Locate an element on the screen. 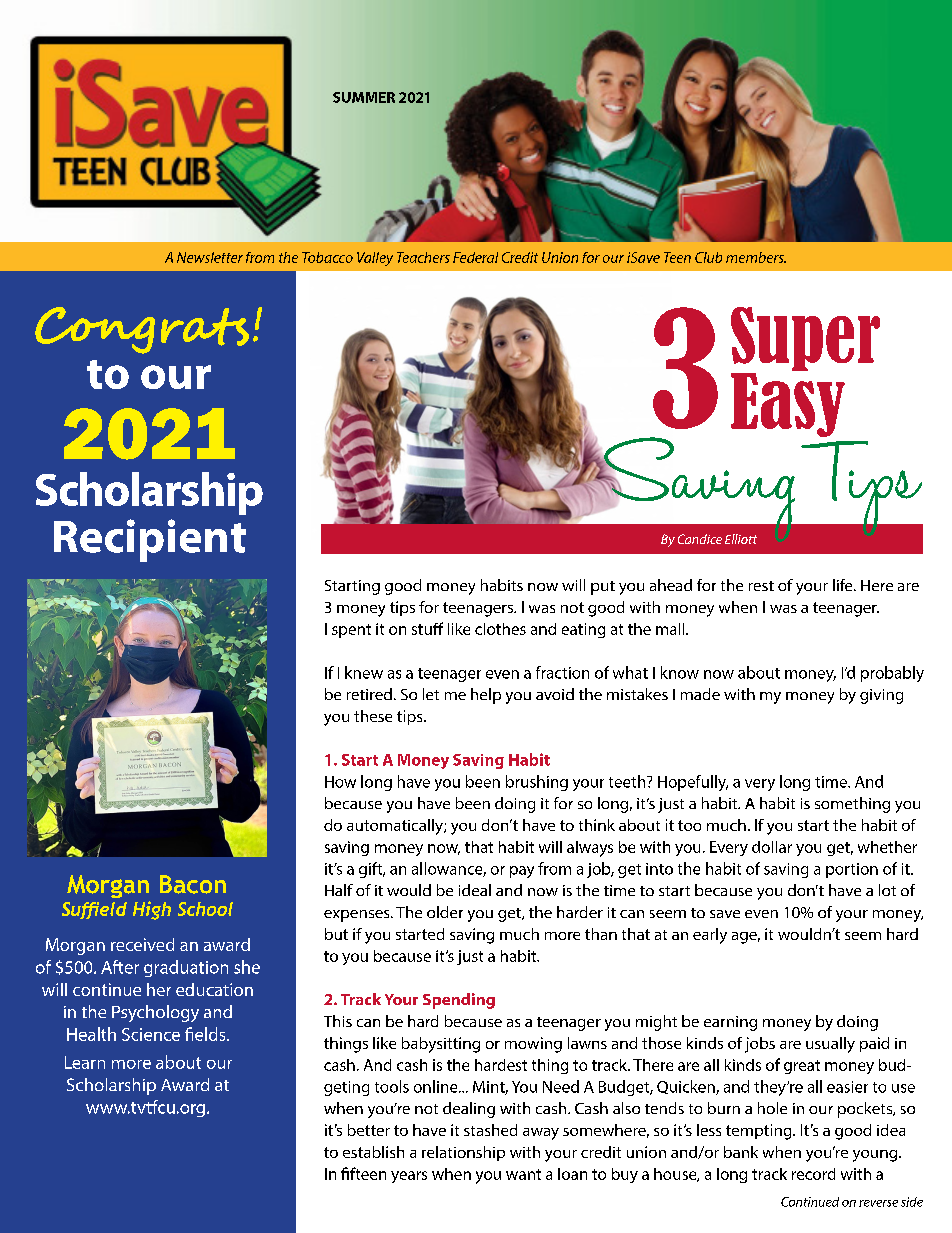 This screenshot has height=1233, width=952. Recipient is located at coordinates (150, 540).
